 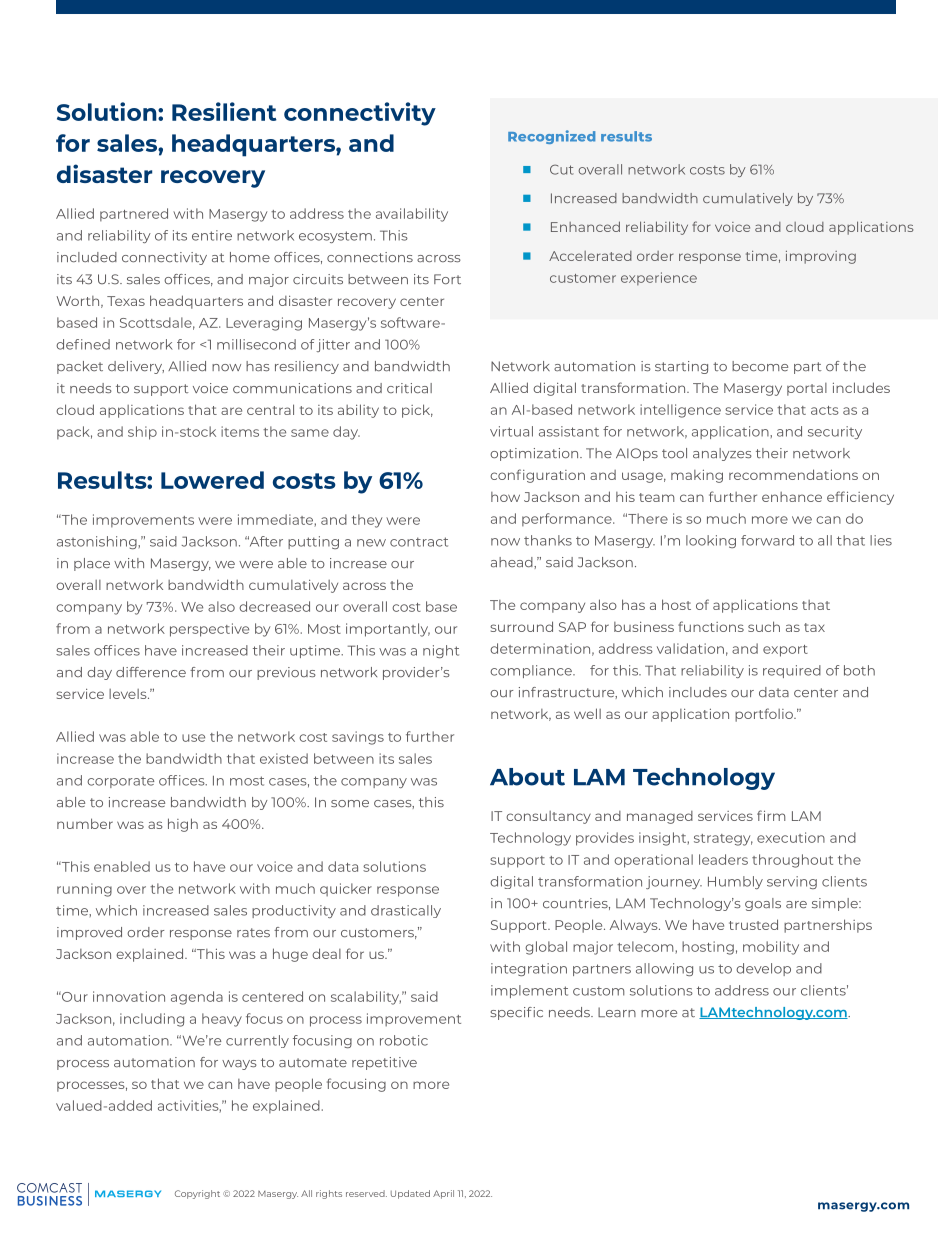 What do you see at coordinates (406, 911) in the screenshot?
I see `drastically` at bounding box center [406, 911].
